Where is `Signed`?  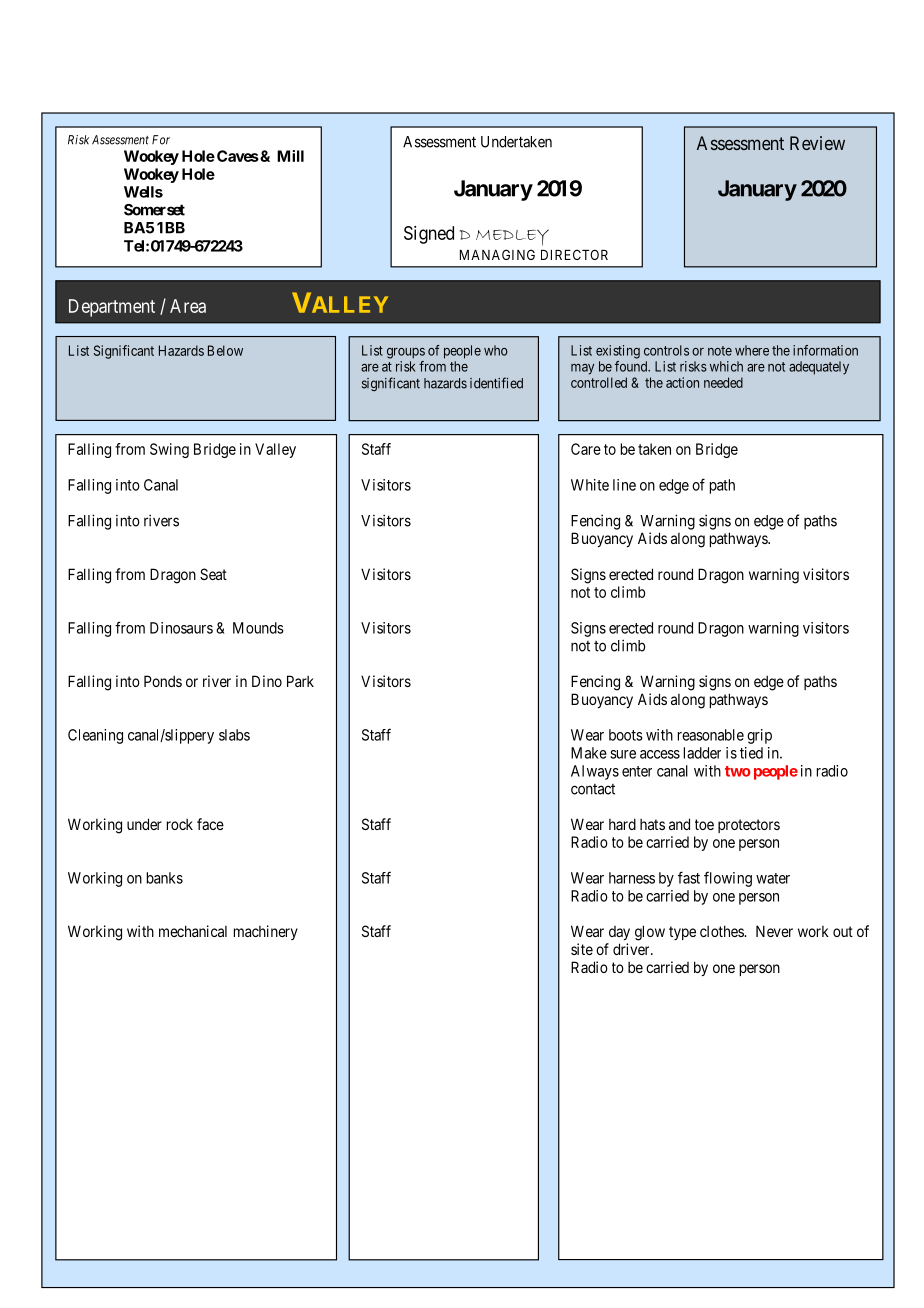 Signed is located at coordinates (429, 235).
